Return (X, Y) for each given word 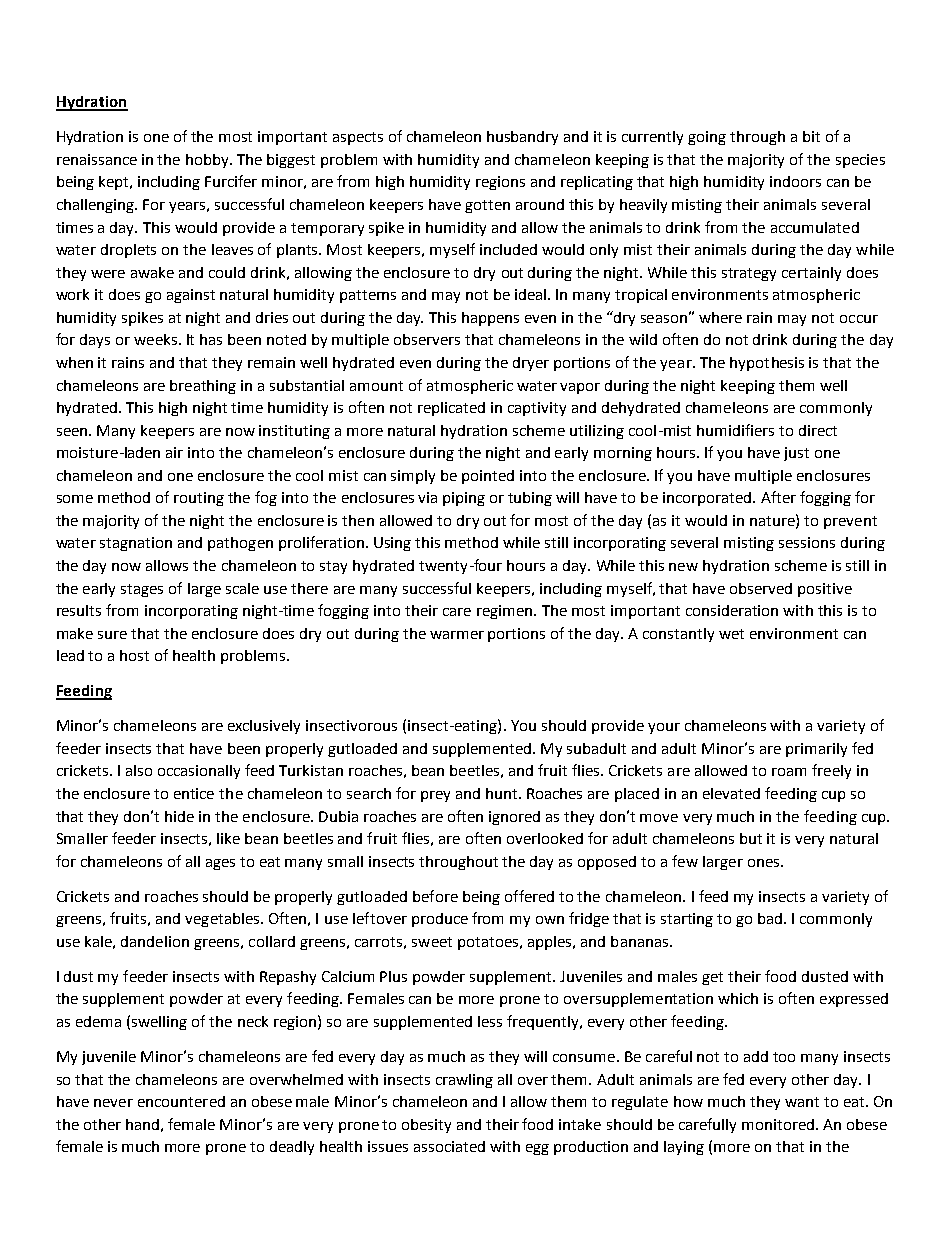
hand (142, 1124)
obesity (426, 1126)
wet (731, 634)
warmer (457, 635)
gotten (487, 206)
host (134, 655)
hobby (208, 161)
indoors (795, 181)
